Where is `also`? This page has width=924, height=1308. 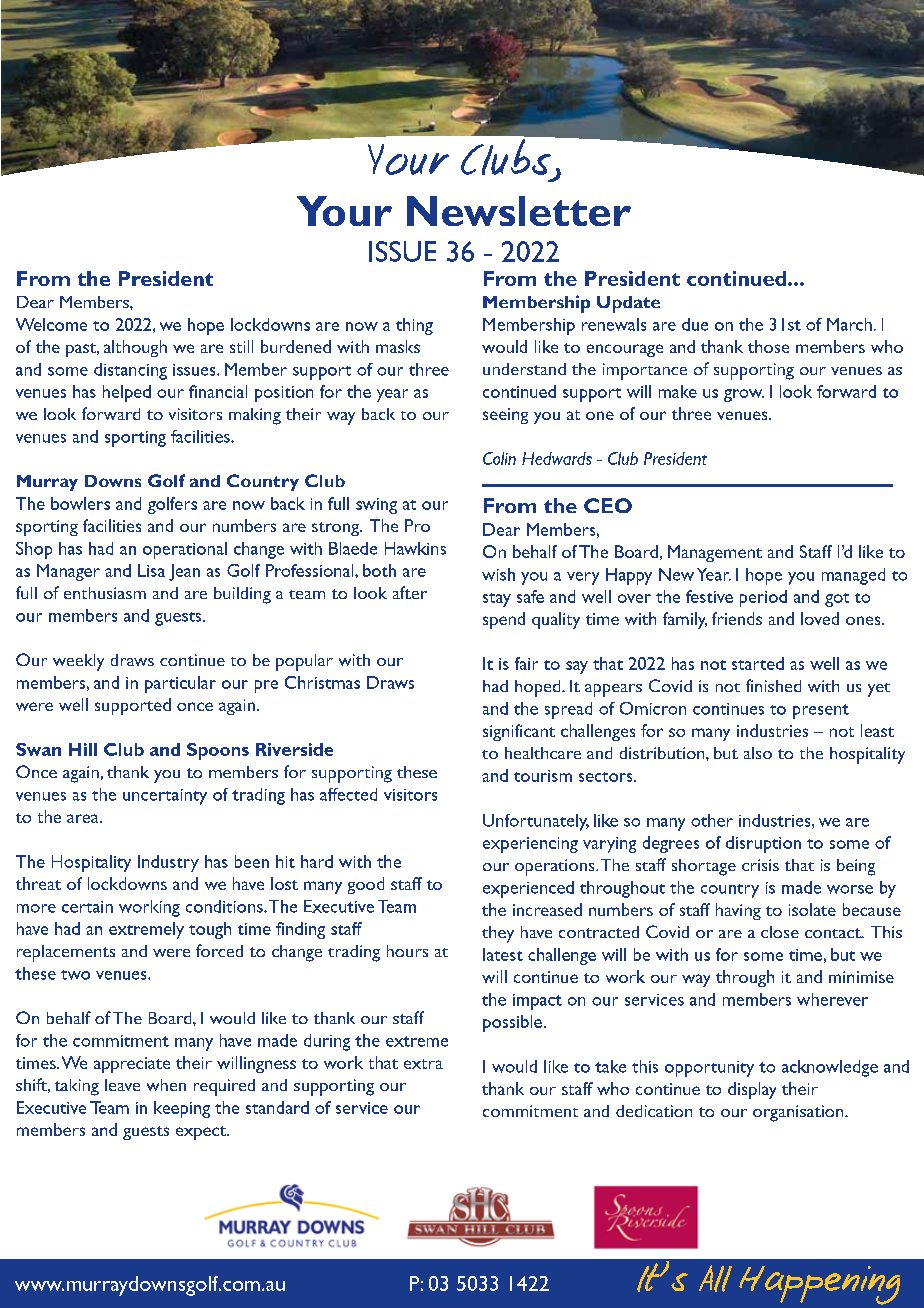 also is located at coordinates (758, 753).
